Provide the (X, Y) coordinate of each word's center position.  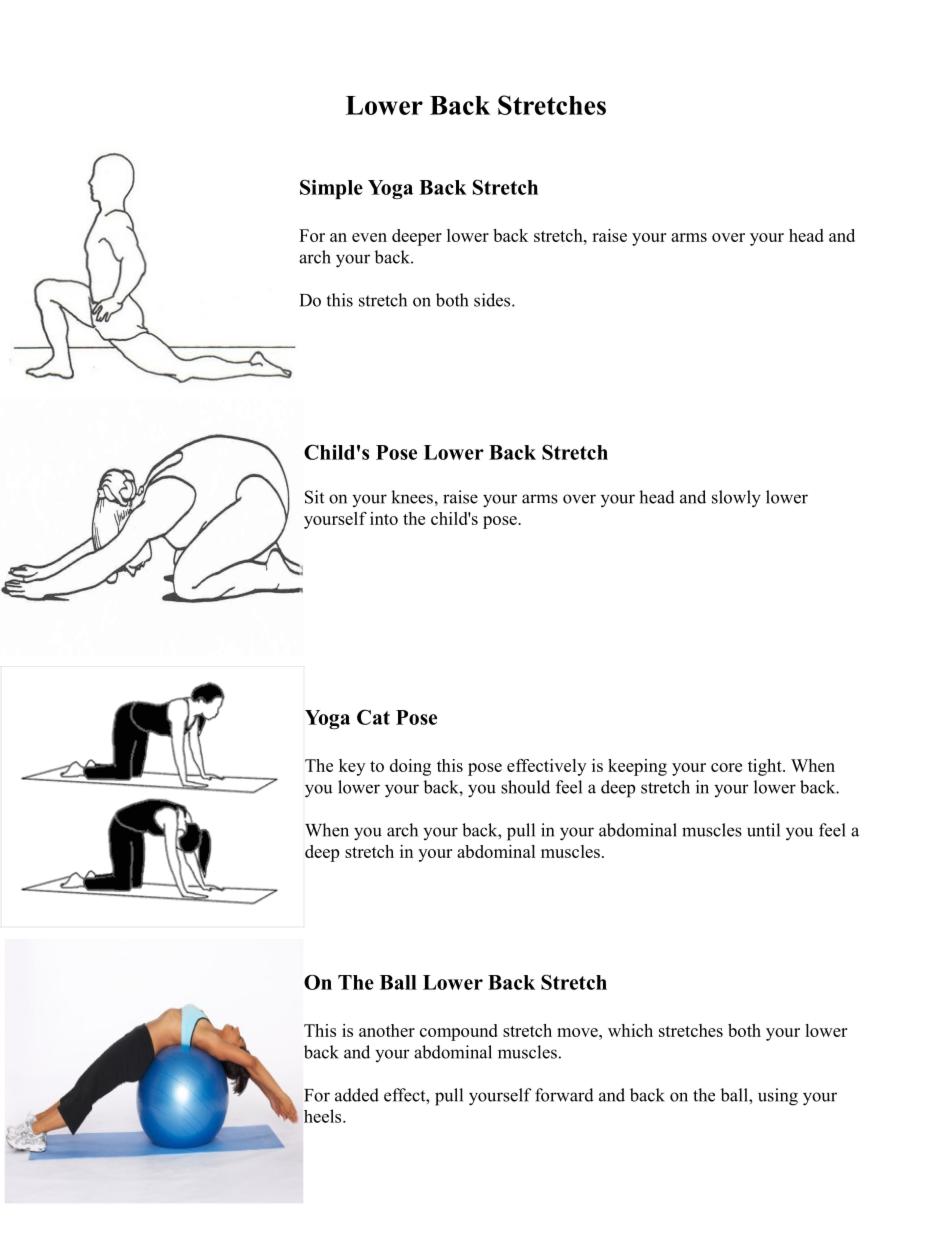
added (357, 1095)
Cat (373, 717)
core (726, 767)
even (369, 237)
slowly (736, 499)
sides (493, 300)
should (525, 787)
